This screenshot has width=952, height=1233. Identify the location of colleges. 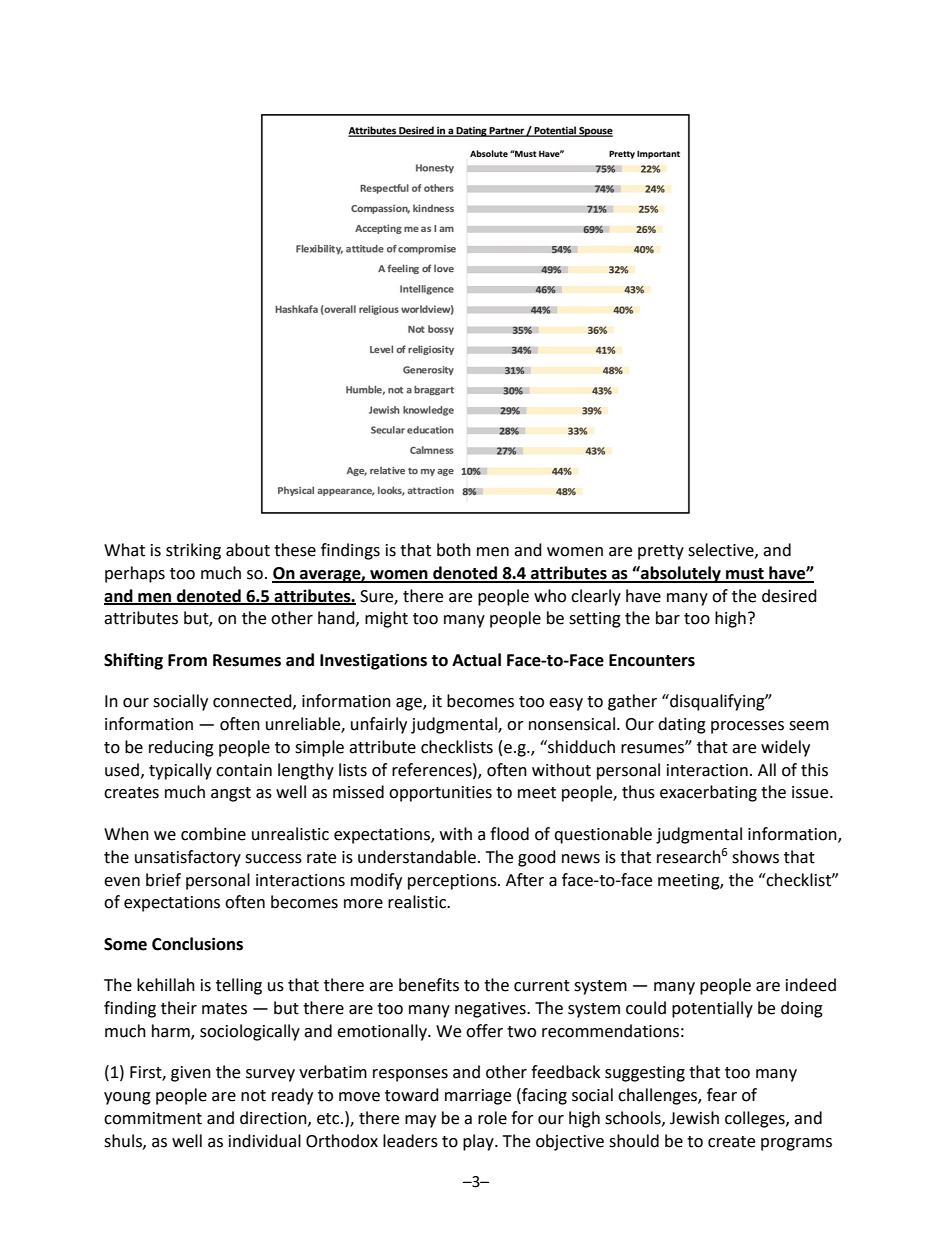
(756, 1119).
